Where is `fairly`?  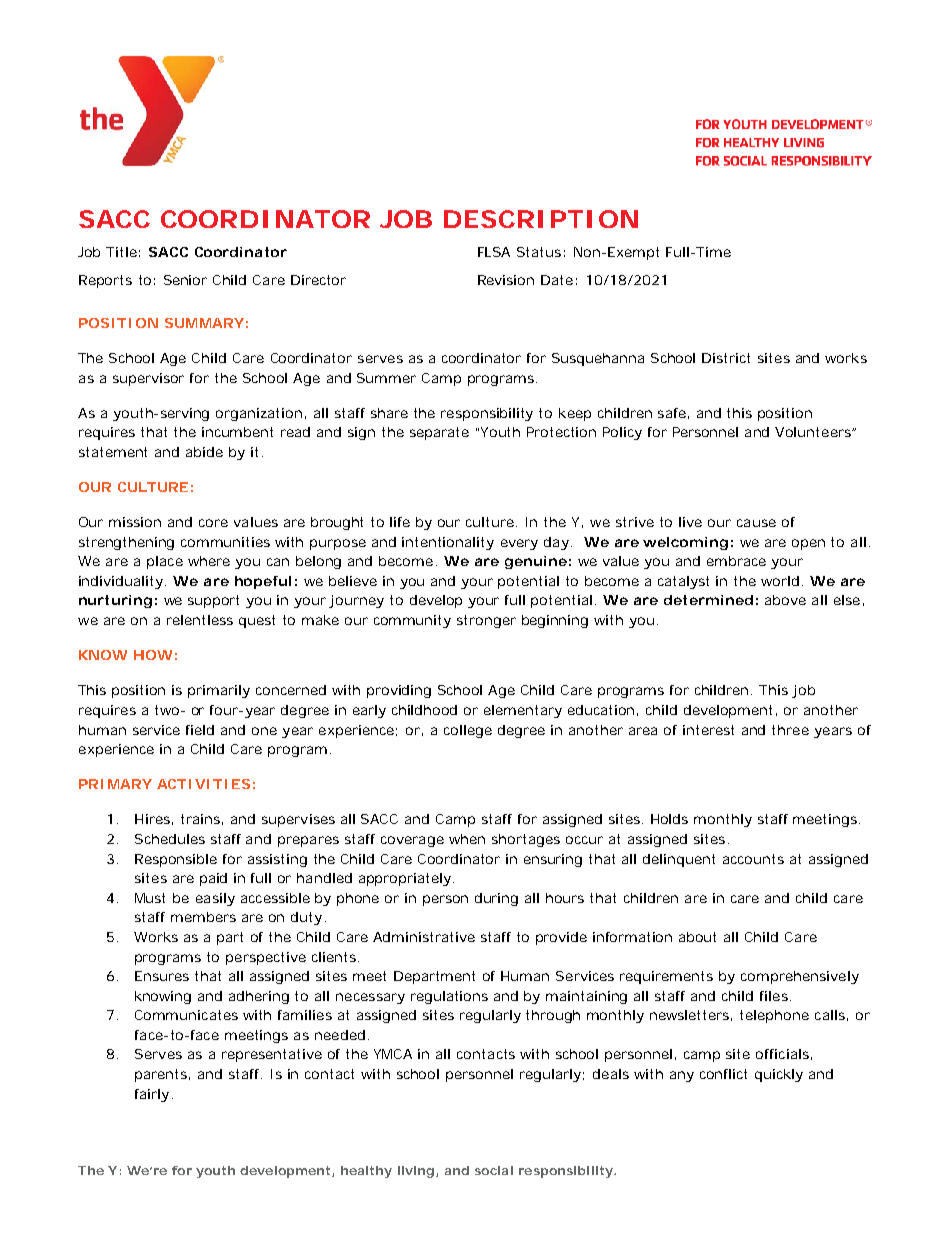 fairly is located at coordinates (152, 1095).
